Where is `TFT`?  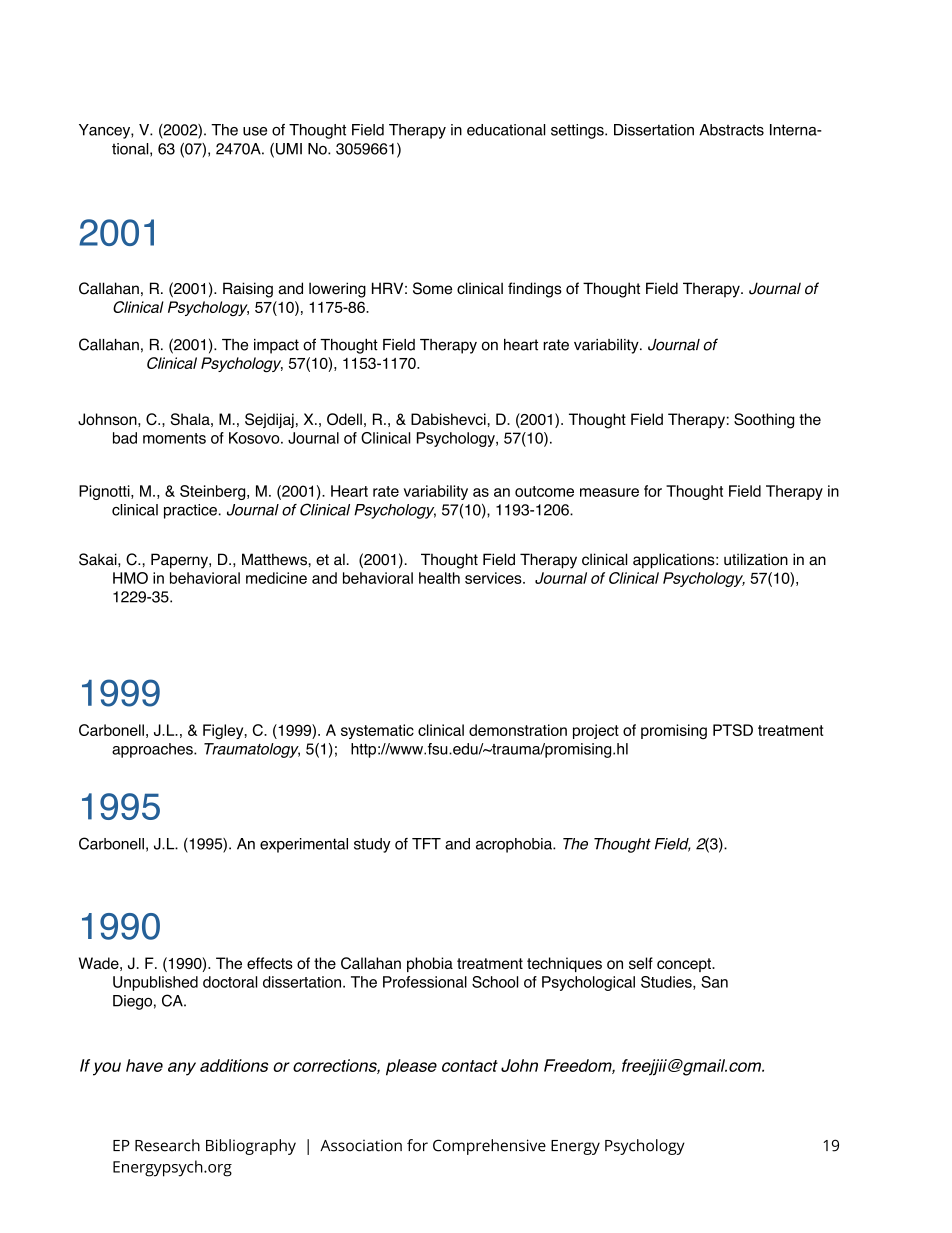
TFT is located at coordinates (426, 844).
